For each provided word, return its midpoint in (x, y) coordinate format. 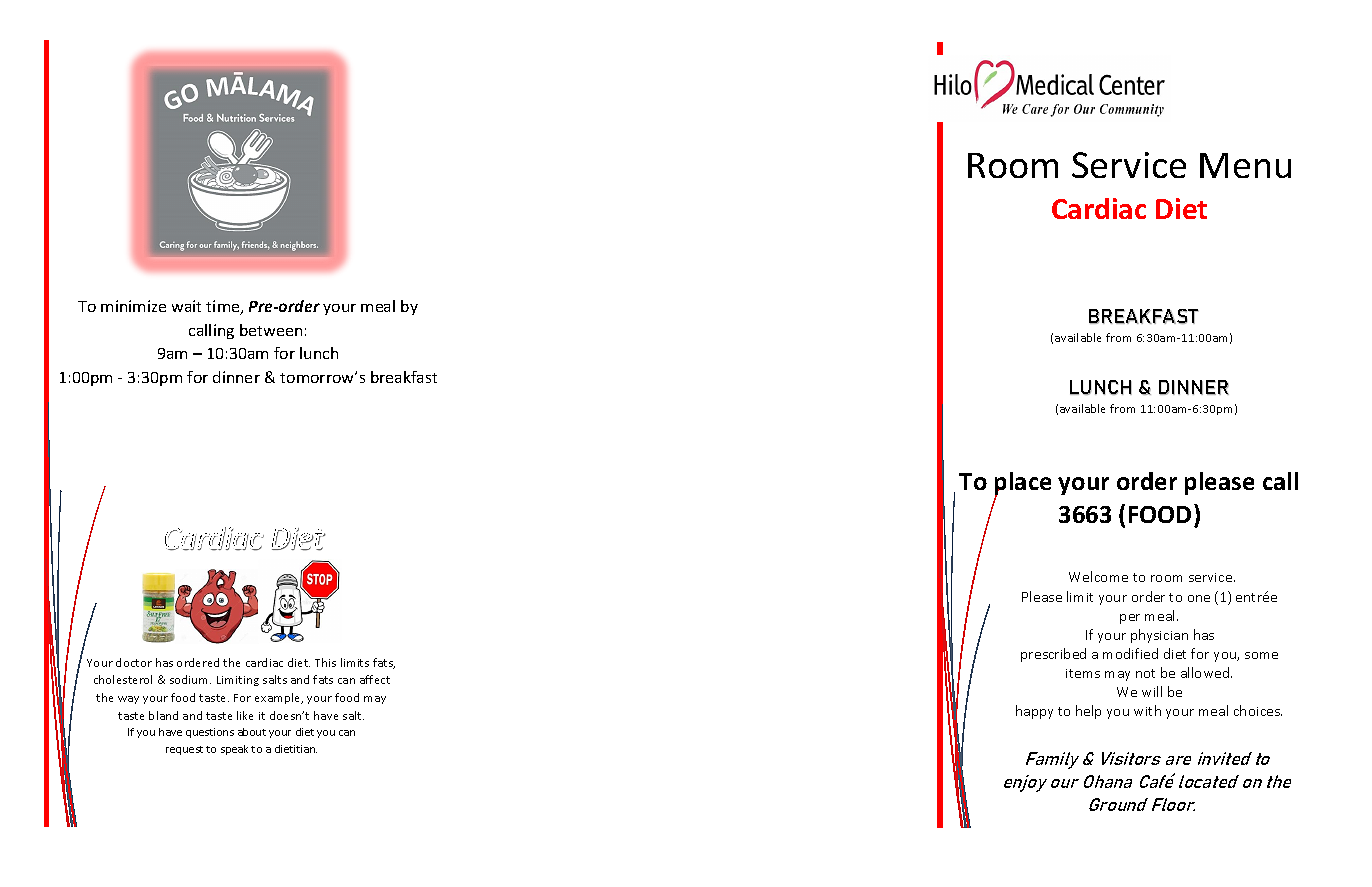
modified (1130, 653)
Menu (1245, 165)
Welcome (1098, 576)
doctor (134, 662)
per (1130, 619)
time (224, 307)
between (271, 330)
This (325, 662)
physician (1159, 636)
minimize (133, 306)
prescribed (1053, 655)
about (252, 732)
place (1023, 485)
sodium (190, 679)
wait (186, 306)
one (1199, 598)
